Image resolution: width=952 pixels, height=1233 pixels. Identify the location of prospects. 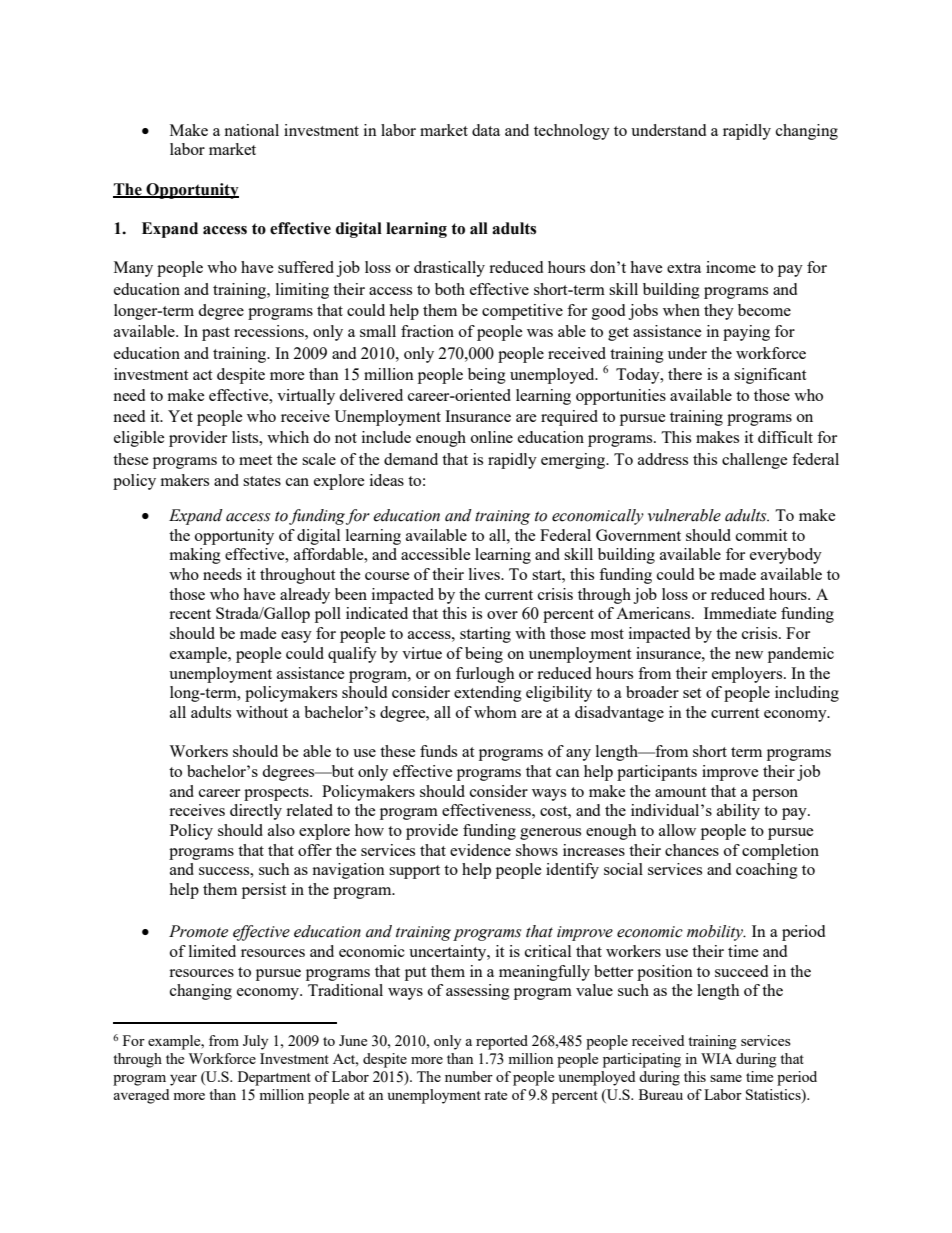
(277, 794).
